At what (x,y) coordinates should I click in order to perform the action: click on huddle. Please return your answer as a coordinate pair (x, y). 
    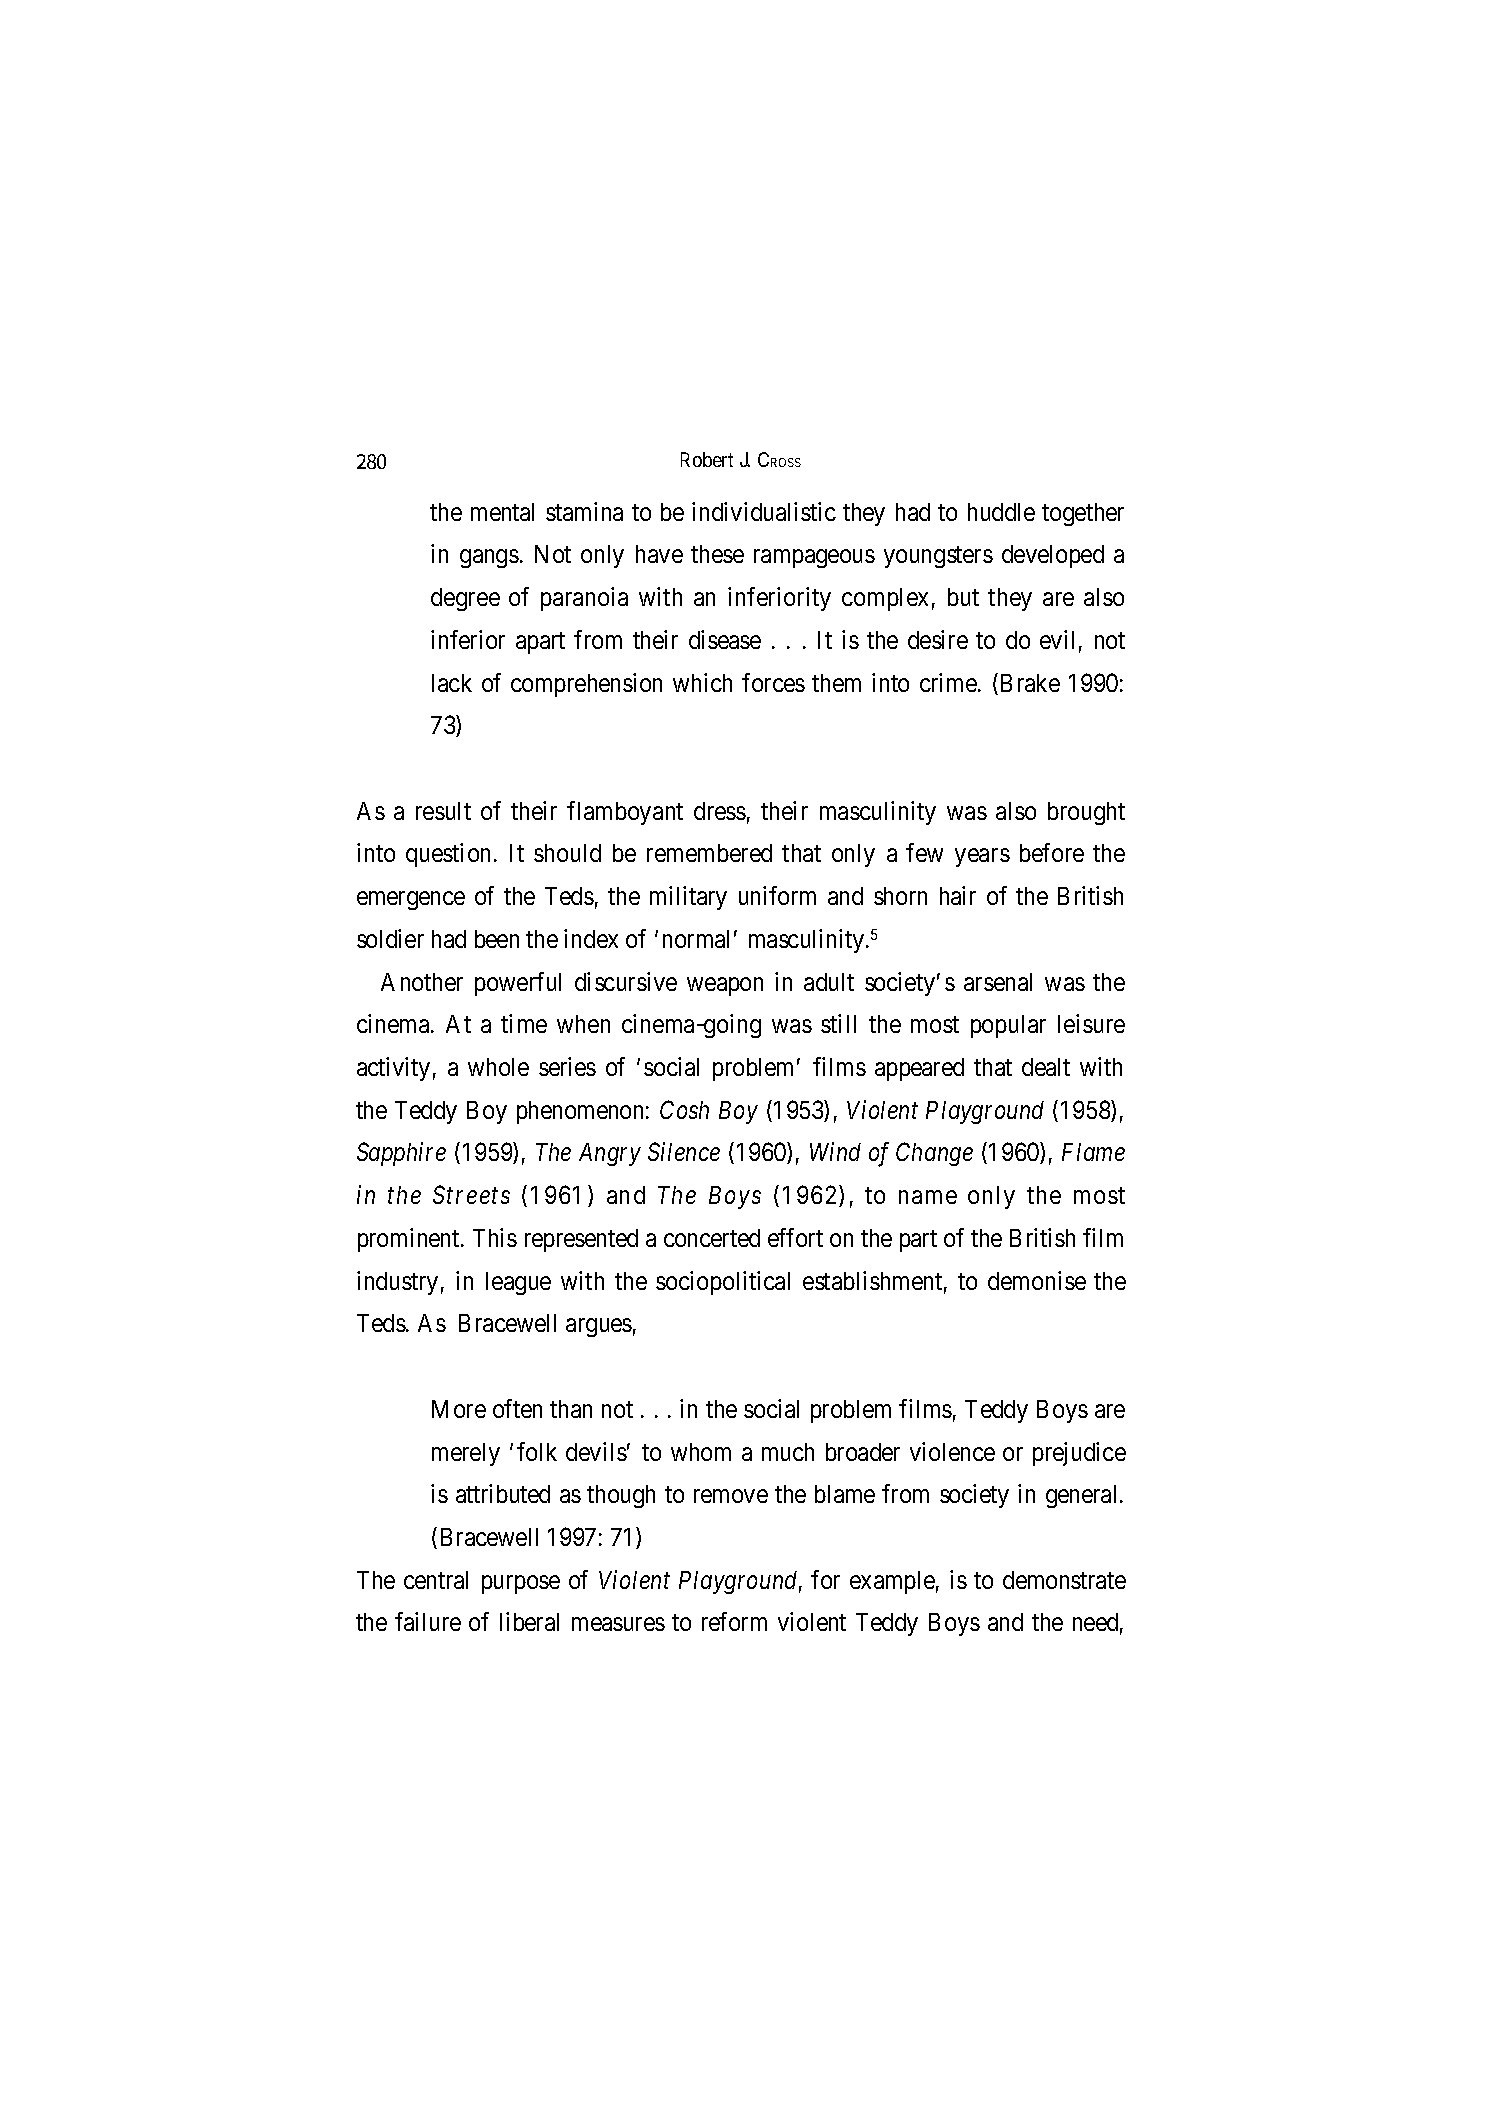
    Looking at the image, I should click on (1001, 512).
